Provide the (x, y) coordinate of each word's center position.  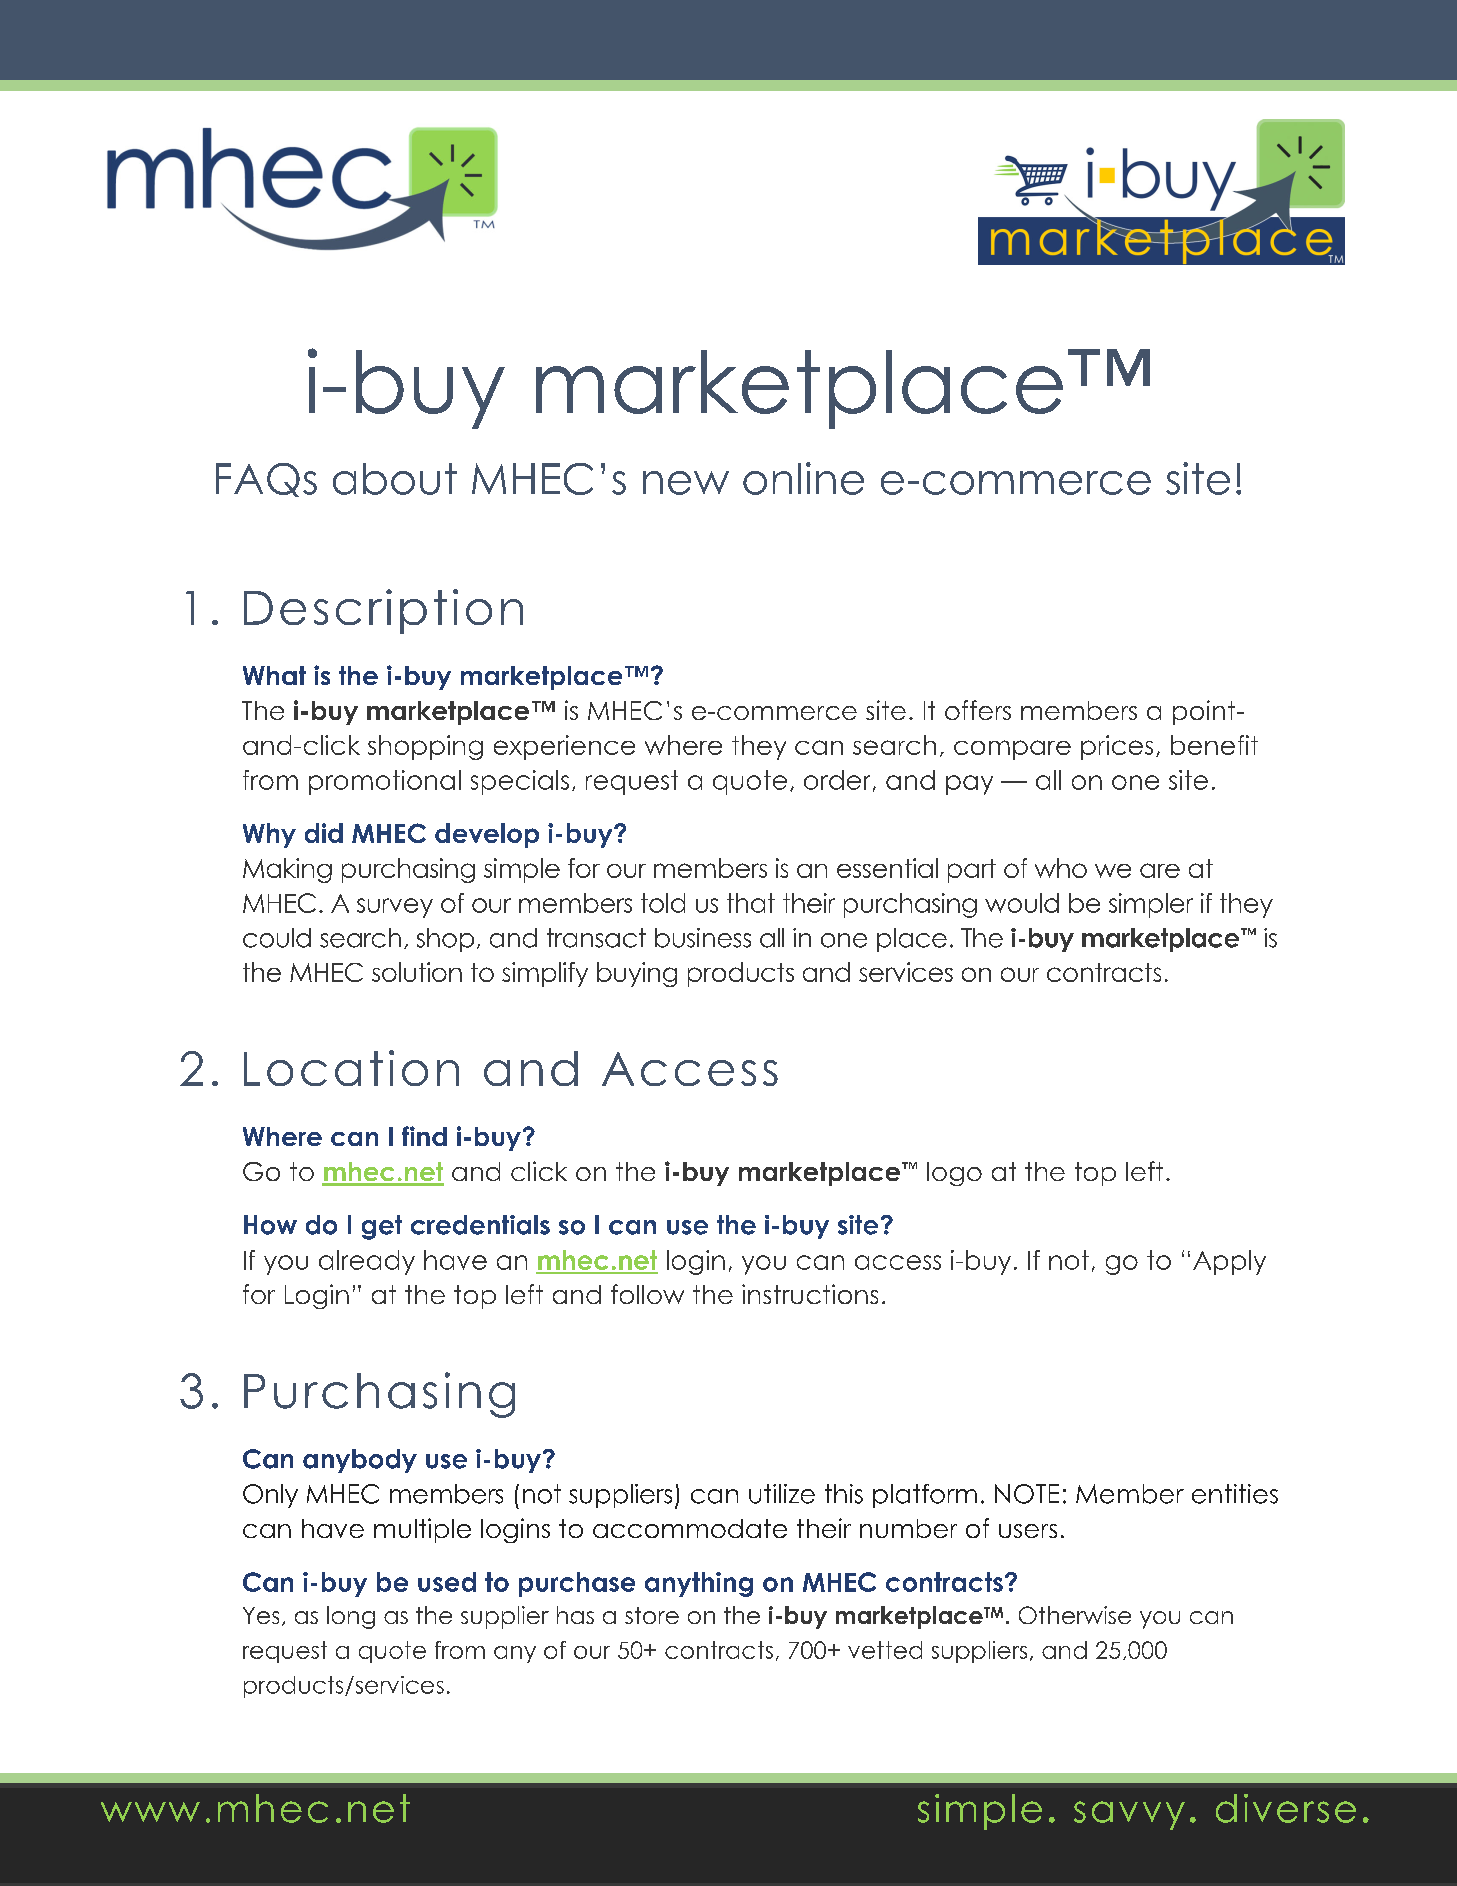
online (803, 478)
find (424, 1136)
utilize (782, 1494)
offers (978, 710)
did (324, 833)
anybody (360, 1461)
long (351, 1617)
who (1061, 868)
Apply (1229, 1262)
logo (954, 1174)
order (837, 780)
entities (1235, 1494)
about (395, 479)
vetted (885, 1650)
